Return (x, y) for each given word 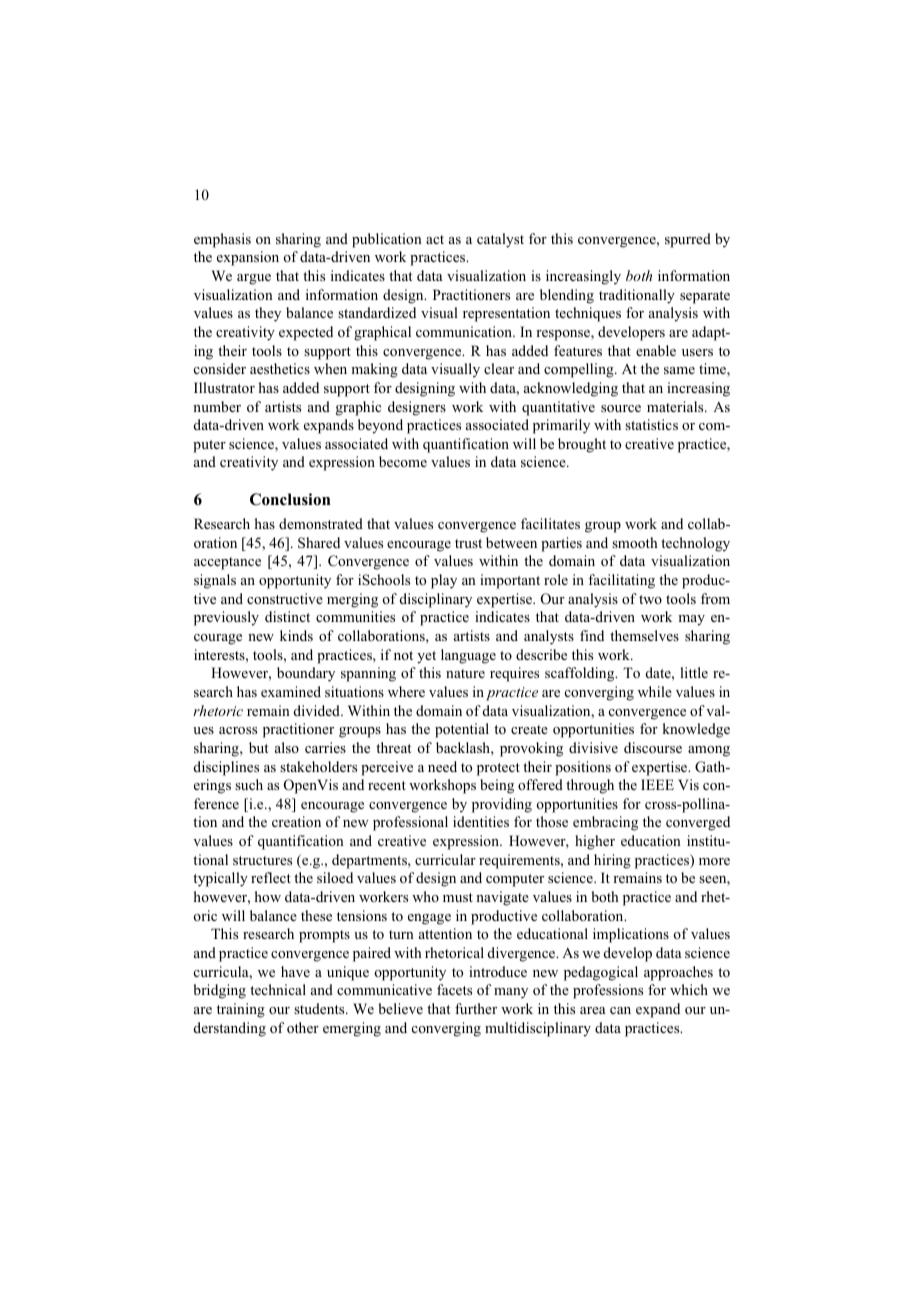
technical (278, 989)
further (476, 1008)
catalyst (500, 240)
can (620, 1010)
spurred (688, 240)
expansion (248, 258)
